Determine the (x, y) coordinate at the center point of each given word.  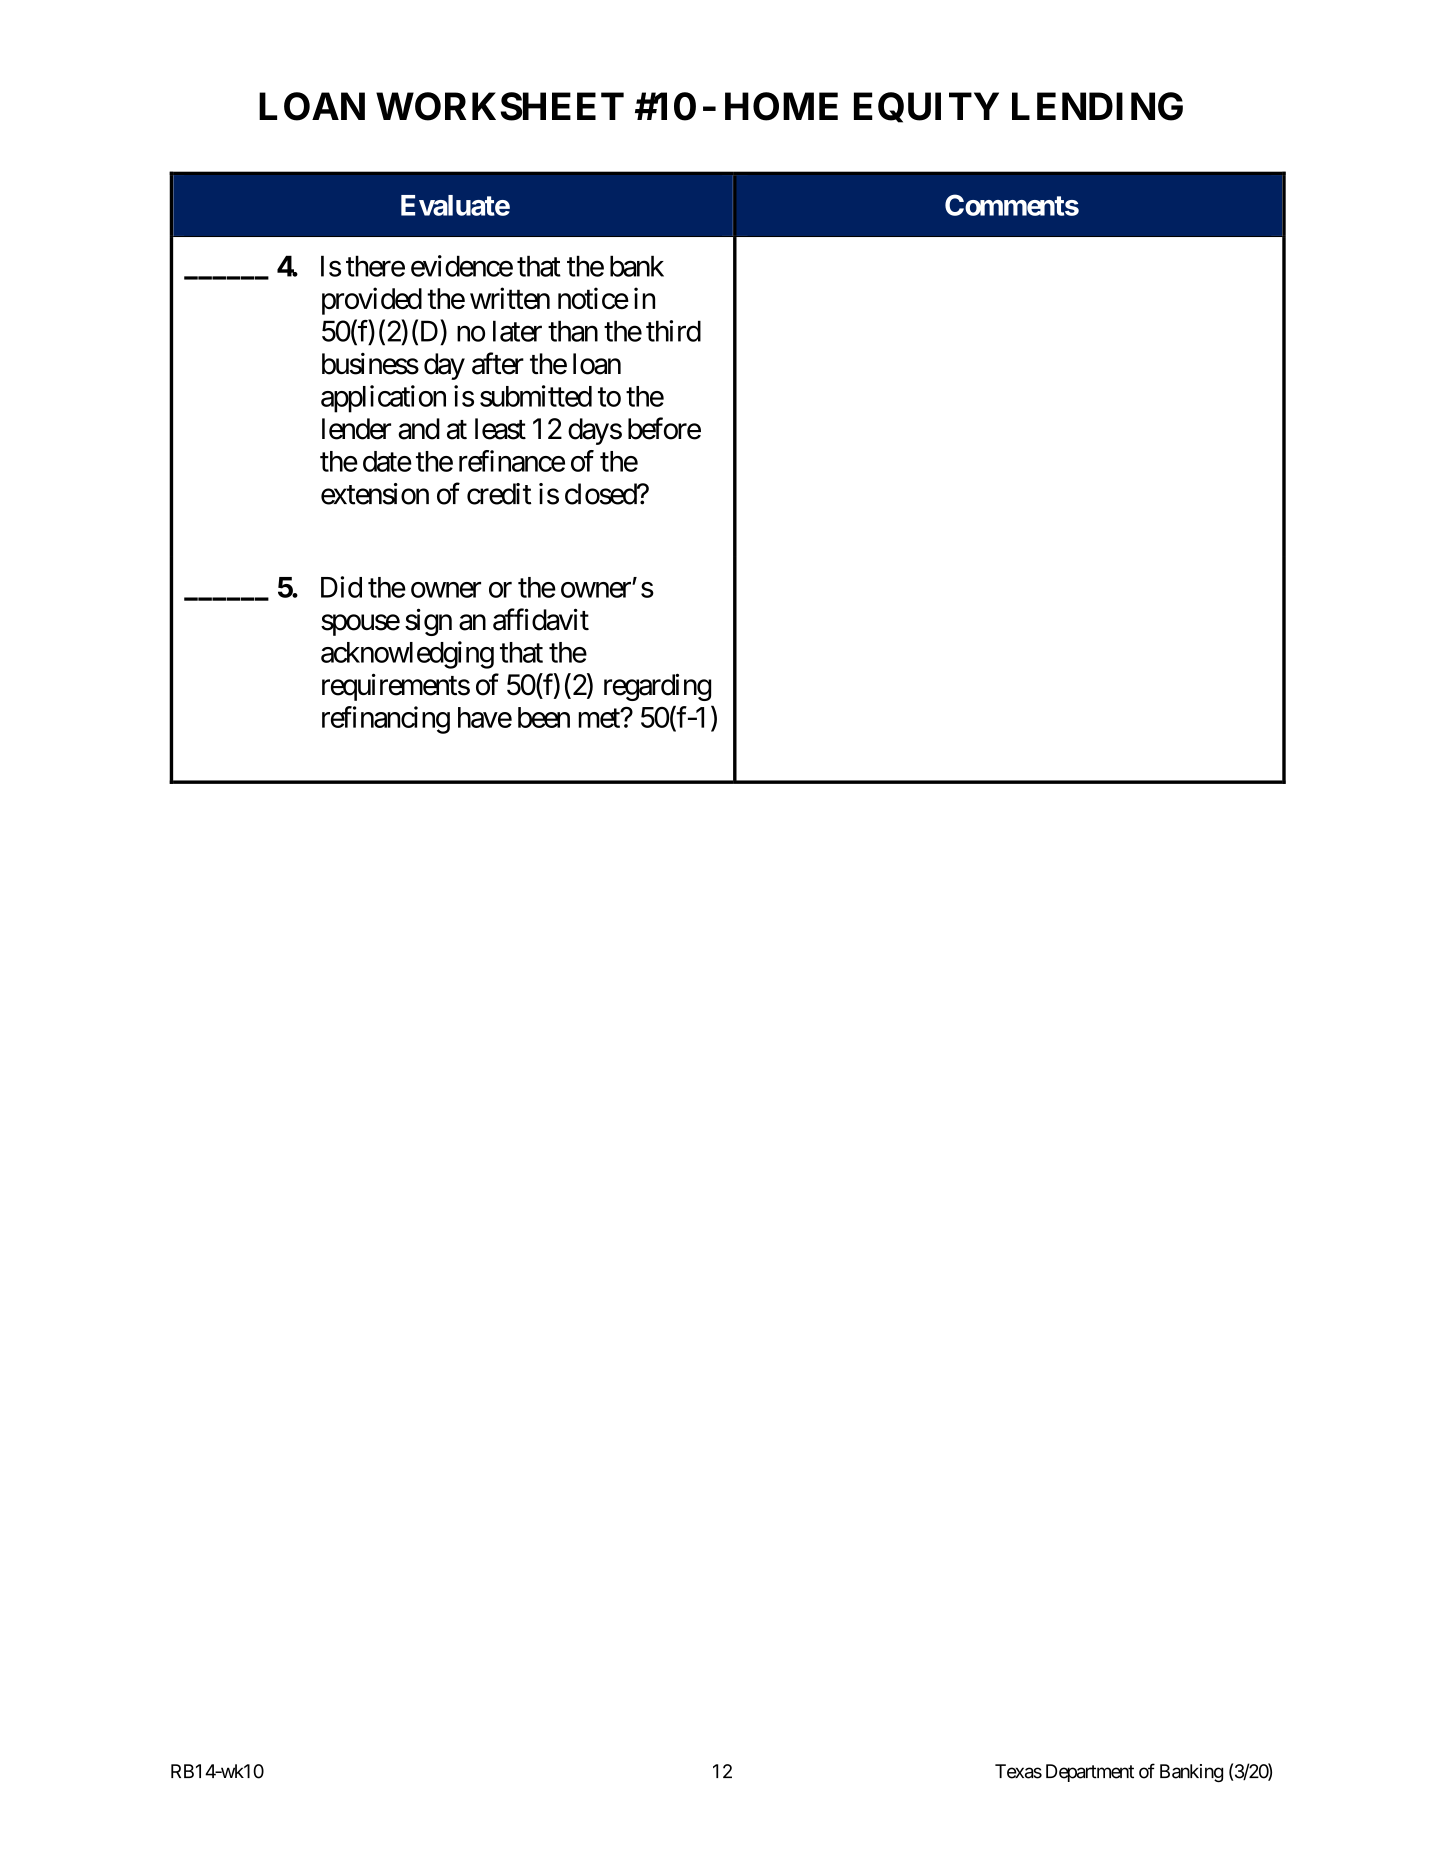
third (673, 331)
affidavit (541, 619)
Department (1090, 1773)
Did (341, 587)
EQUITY (926, 107)
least (500, 429)
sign (428, 622)
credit (499, 494)
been (544, 717)
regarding (657, 687)
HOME (781, 106)
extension (375, 494)
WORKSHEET (500, 106)
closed (601, 494)
